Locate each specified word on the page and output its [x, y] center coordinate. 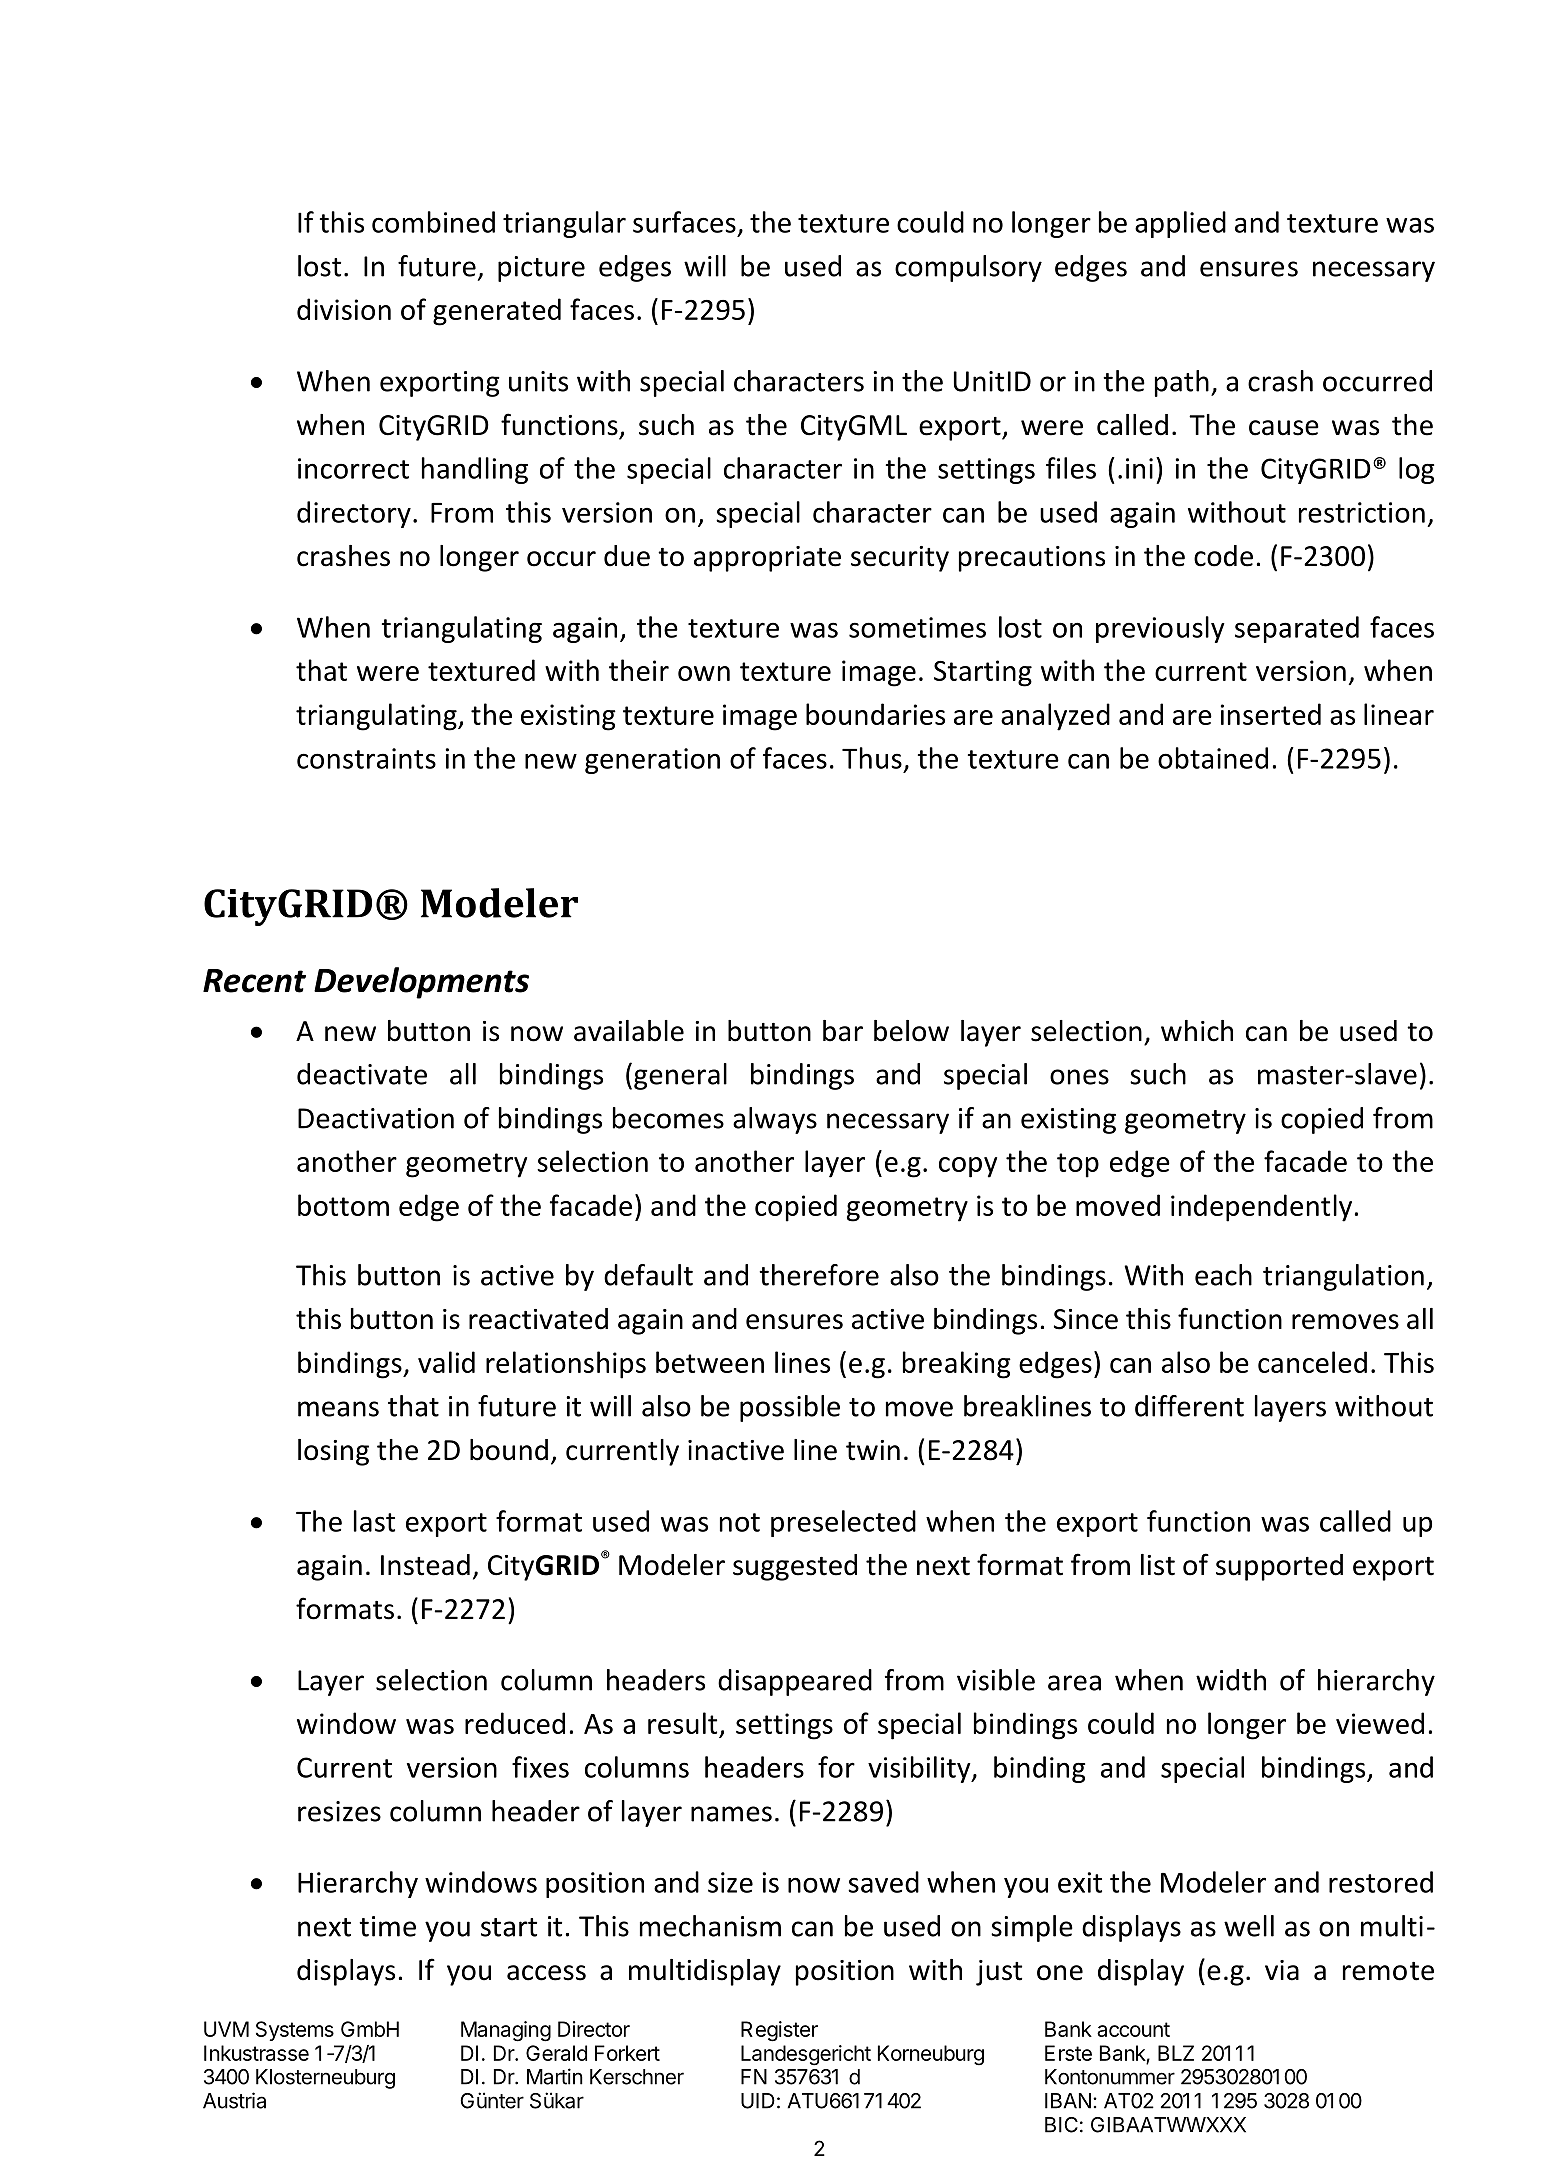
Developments [421, 983]
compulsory [968, 268]
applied [1180, 224]
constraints [366, 758]
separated [1297, 629]
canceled [1312, 1362]
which [1197, 1031]
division [344, 309]
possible [790, 1408]
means [338, 1409]
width [1231, 1680]
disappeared [795, 1682]
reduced [515, 1723]
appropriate [767, 559]
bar [843, 1031]
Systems [295, 2031]
